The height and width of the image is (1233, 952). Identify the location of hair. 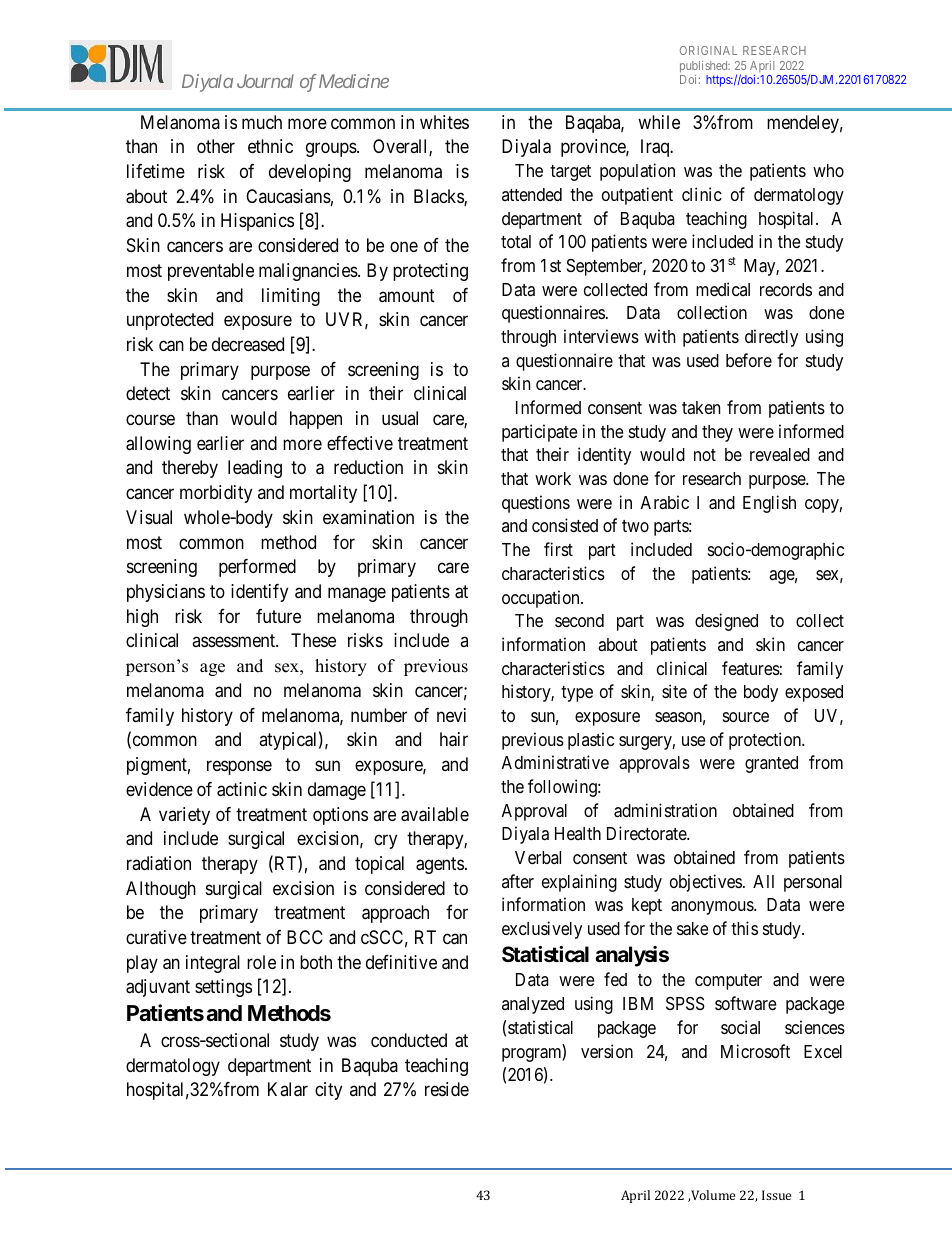
(454, 739).
